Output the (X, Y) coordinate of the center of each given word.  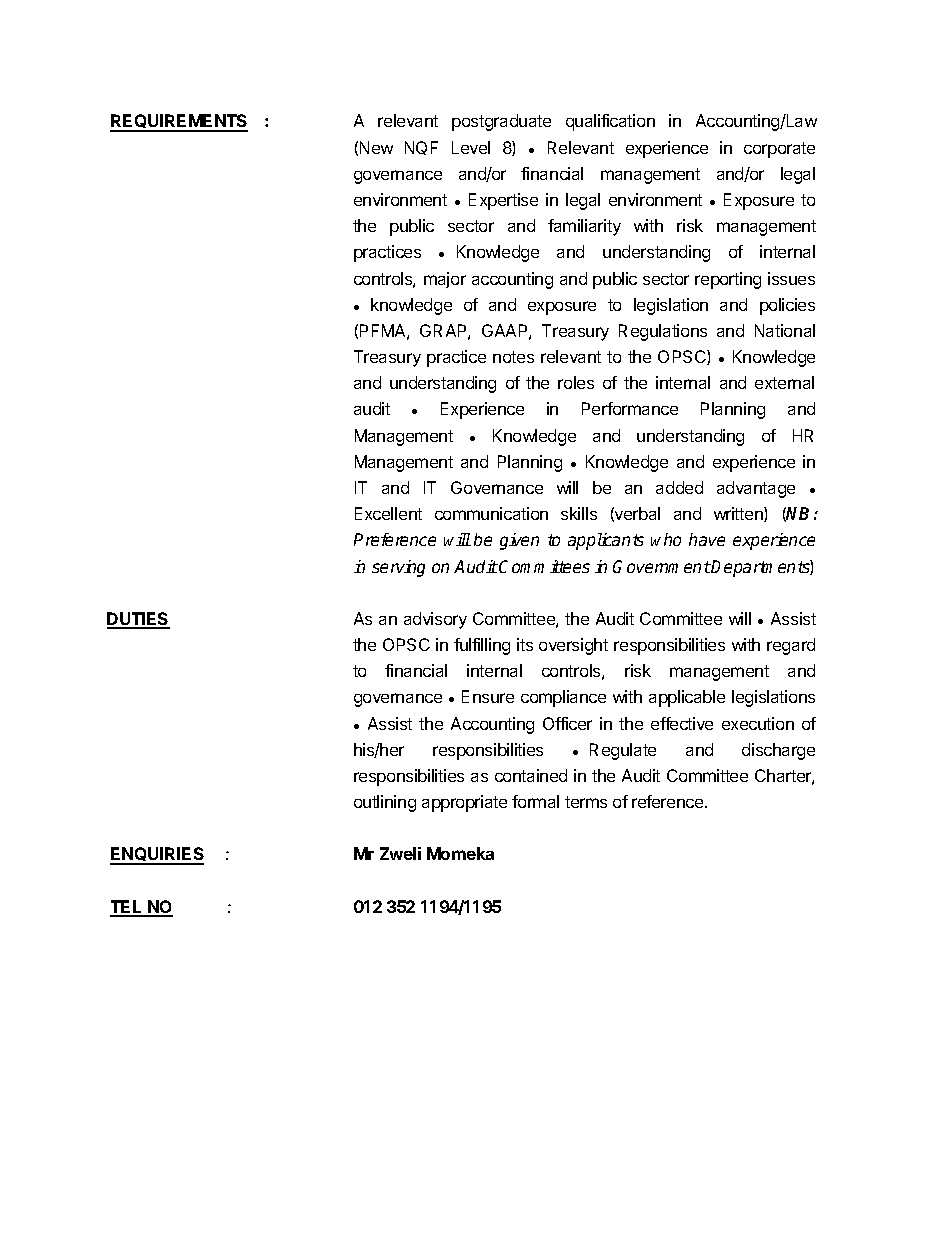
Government (662, 566)
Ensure (488, 696)
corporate (779, 150)
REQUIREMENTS (179, 122)
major (445, 280)
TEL (127, 908)
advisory (435, 620)
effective (682, 723)
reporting (728, 280)
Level (471, 147)
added (679, 487)
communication (491, 513)
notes (513, 357)
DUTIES (138, 620)
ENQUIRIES (157, 855)
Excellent (388, 513)
